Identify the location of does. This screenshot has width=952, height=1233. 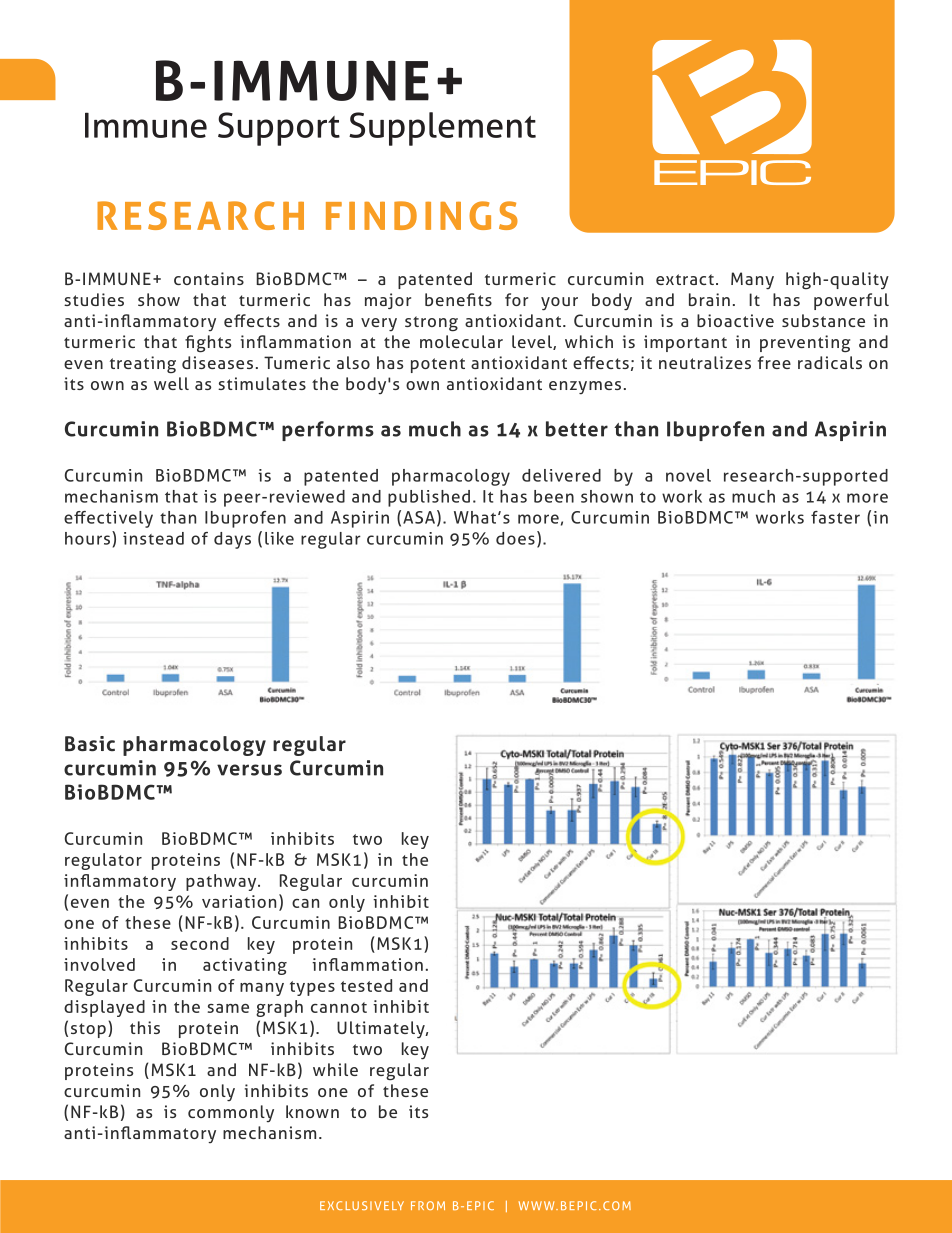
(515, 538).
